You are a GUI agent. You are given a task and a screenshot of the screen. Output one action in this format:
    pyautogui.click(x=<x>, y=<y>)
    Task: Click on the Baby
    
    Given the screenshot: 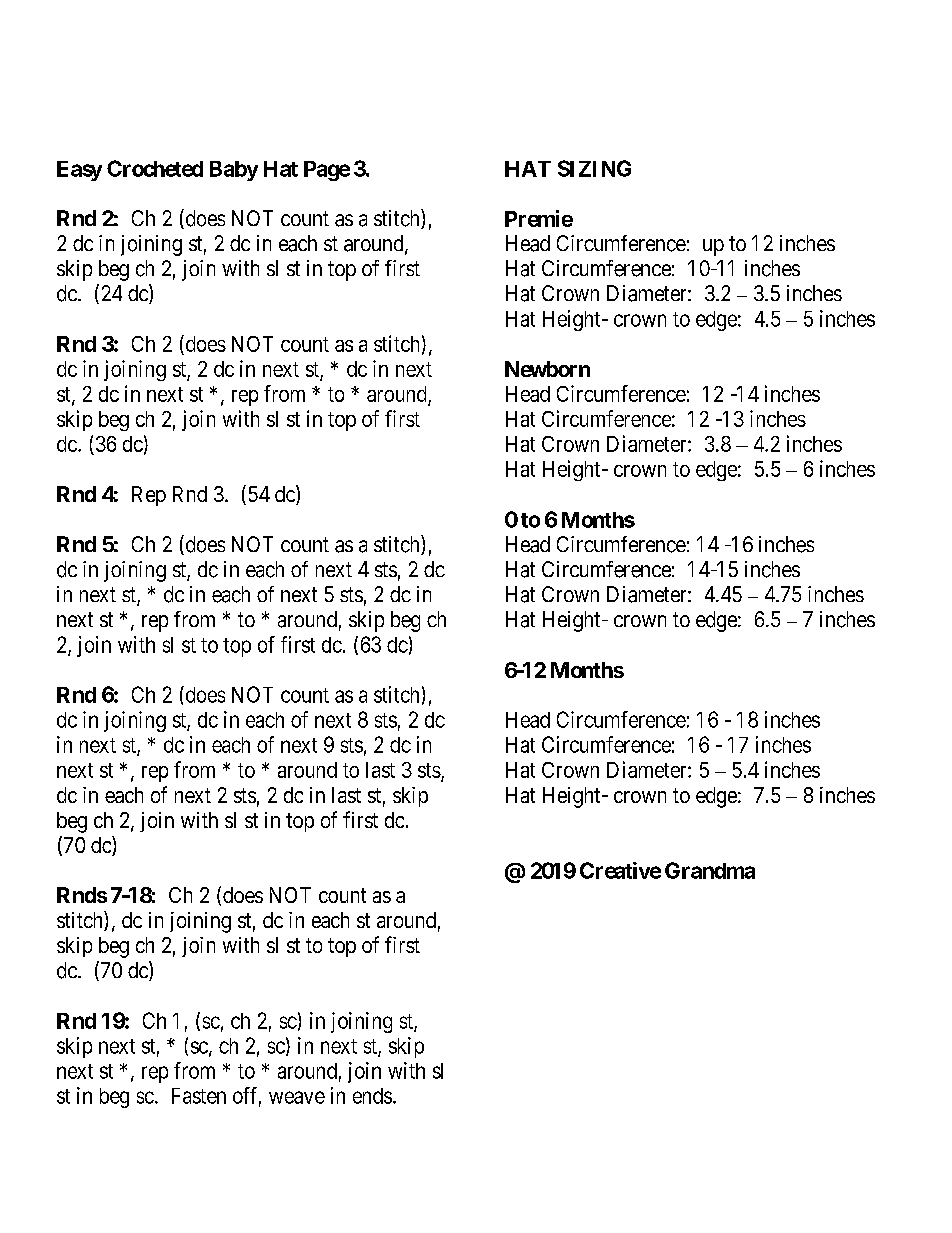 What is the action you would take?
    pyautogui.click(x=234, y=171)
